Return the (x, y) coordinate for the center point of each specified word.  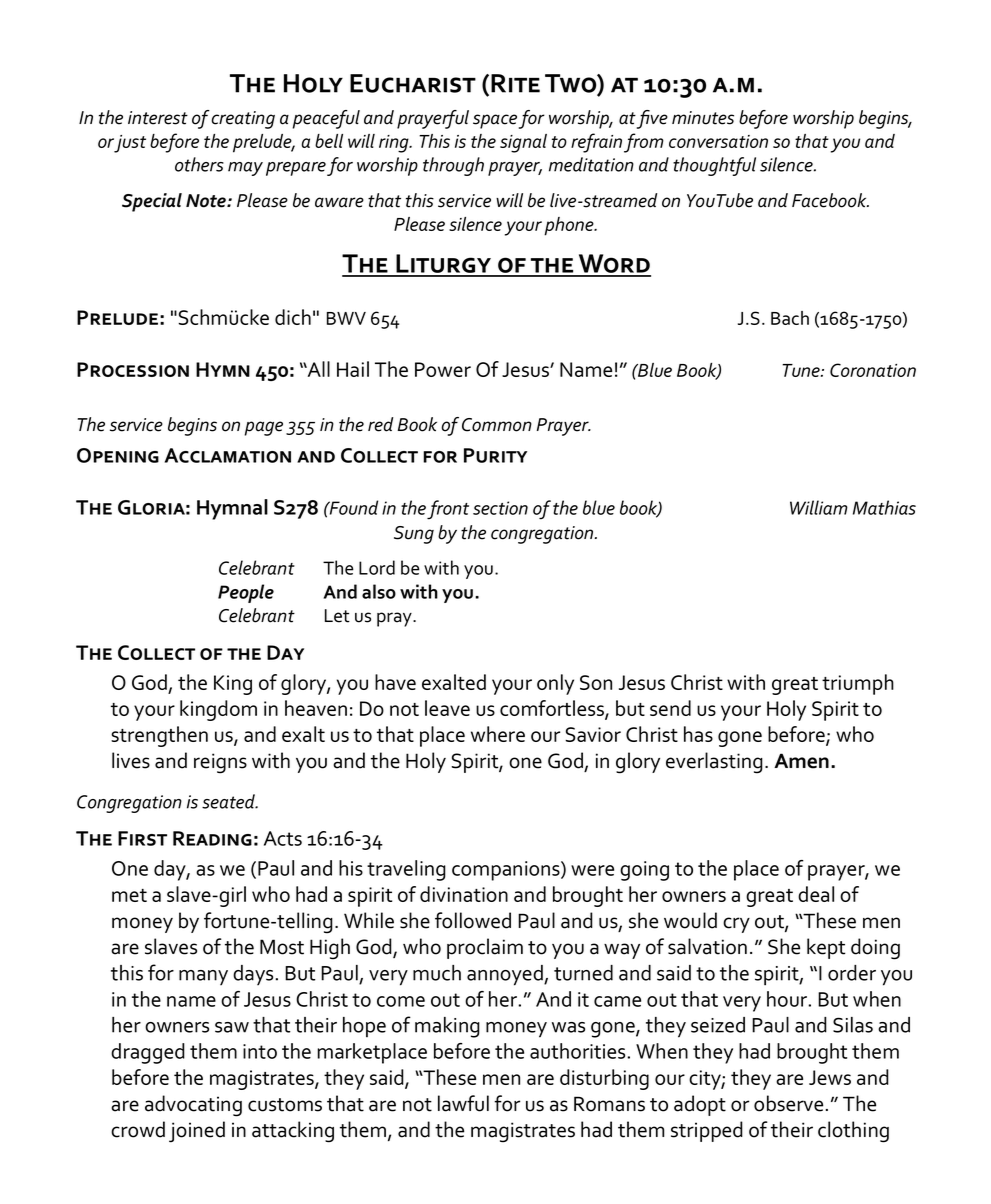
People (246, 593)
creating (243, 120)
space (495, 121)
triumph (858, 684)
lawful (463, 1103)
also (379, 591)
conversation (718, 141)
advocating (193, 1106)
